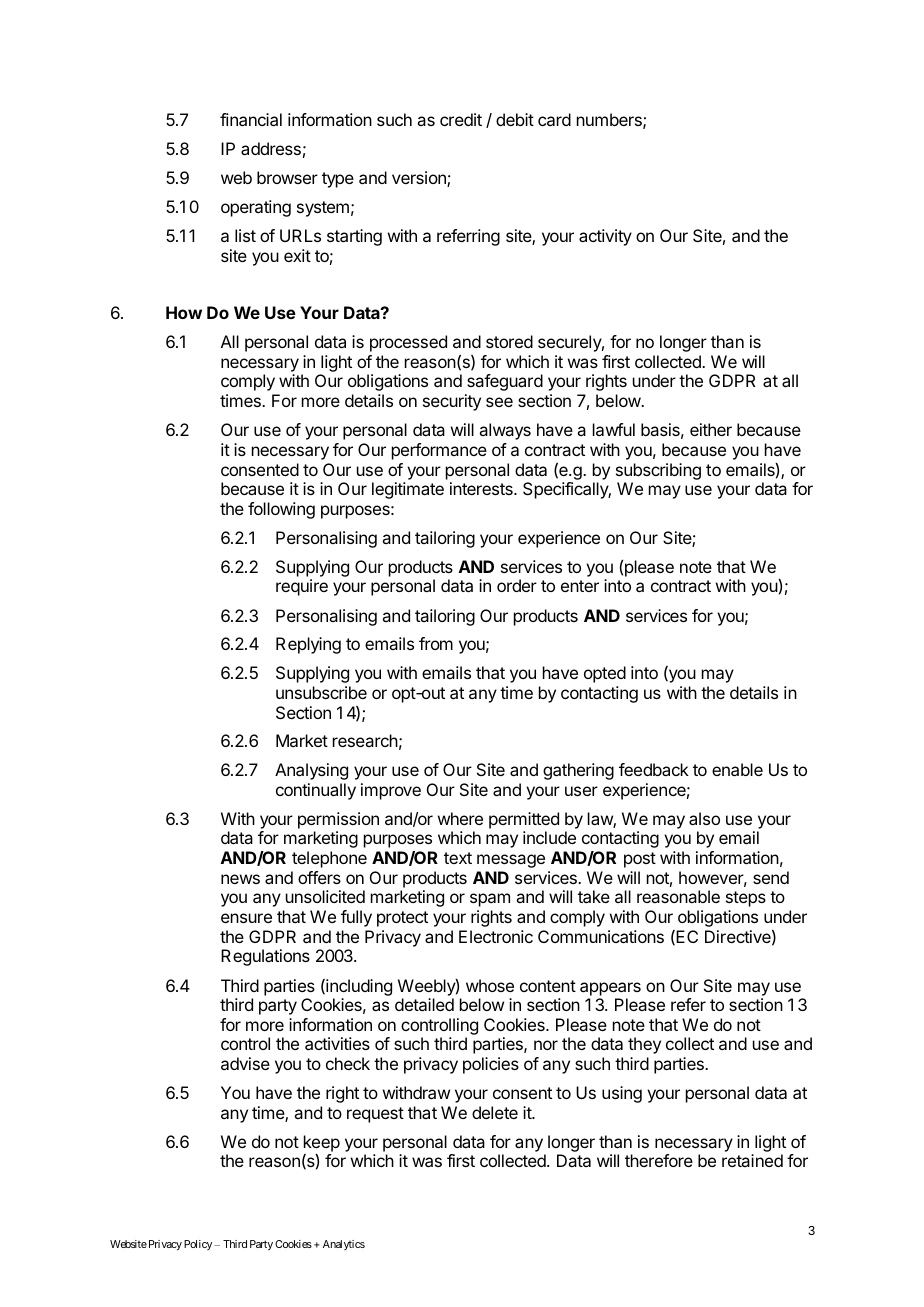 The width and height of the screenshot is (924, 1307). I want to click on credit, so click(461, 119).
